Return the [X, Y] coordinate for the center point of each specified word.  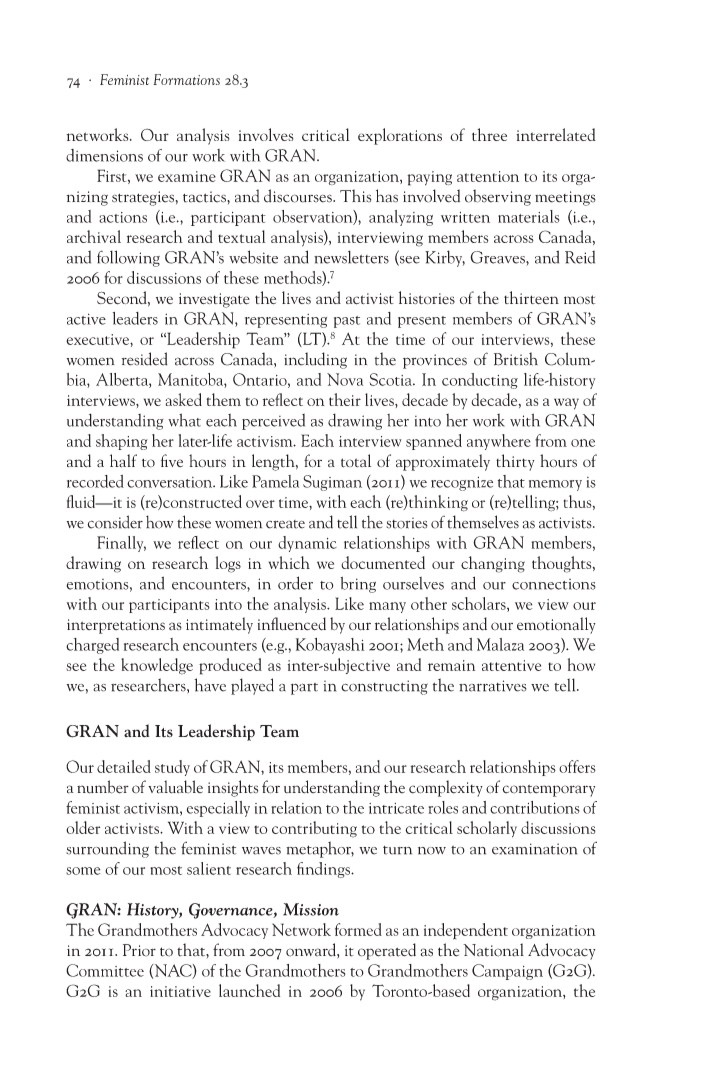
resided [145, 359]
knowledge [157, 666]
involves [266, 134]
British [516, 359]
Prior [139, 950]
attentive [511, 665]
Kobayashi [330, 646]
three [489, 134]
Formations [186, 79]
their [345, 399]
